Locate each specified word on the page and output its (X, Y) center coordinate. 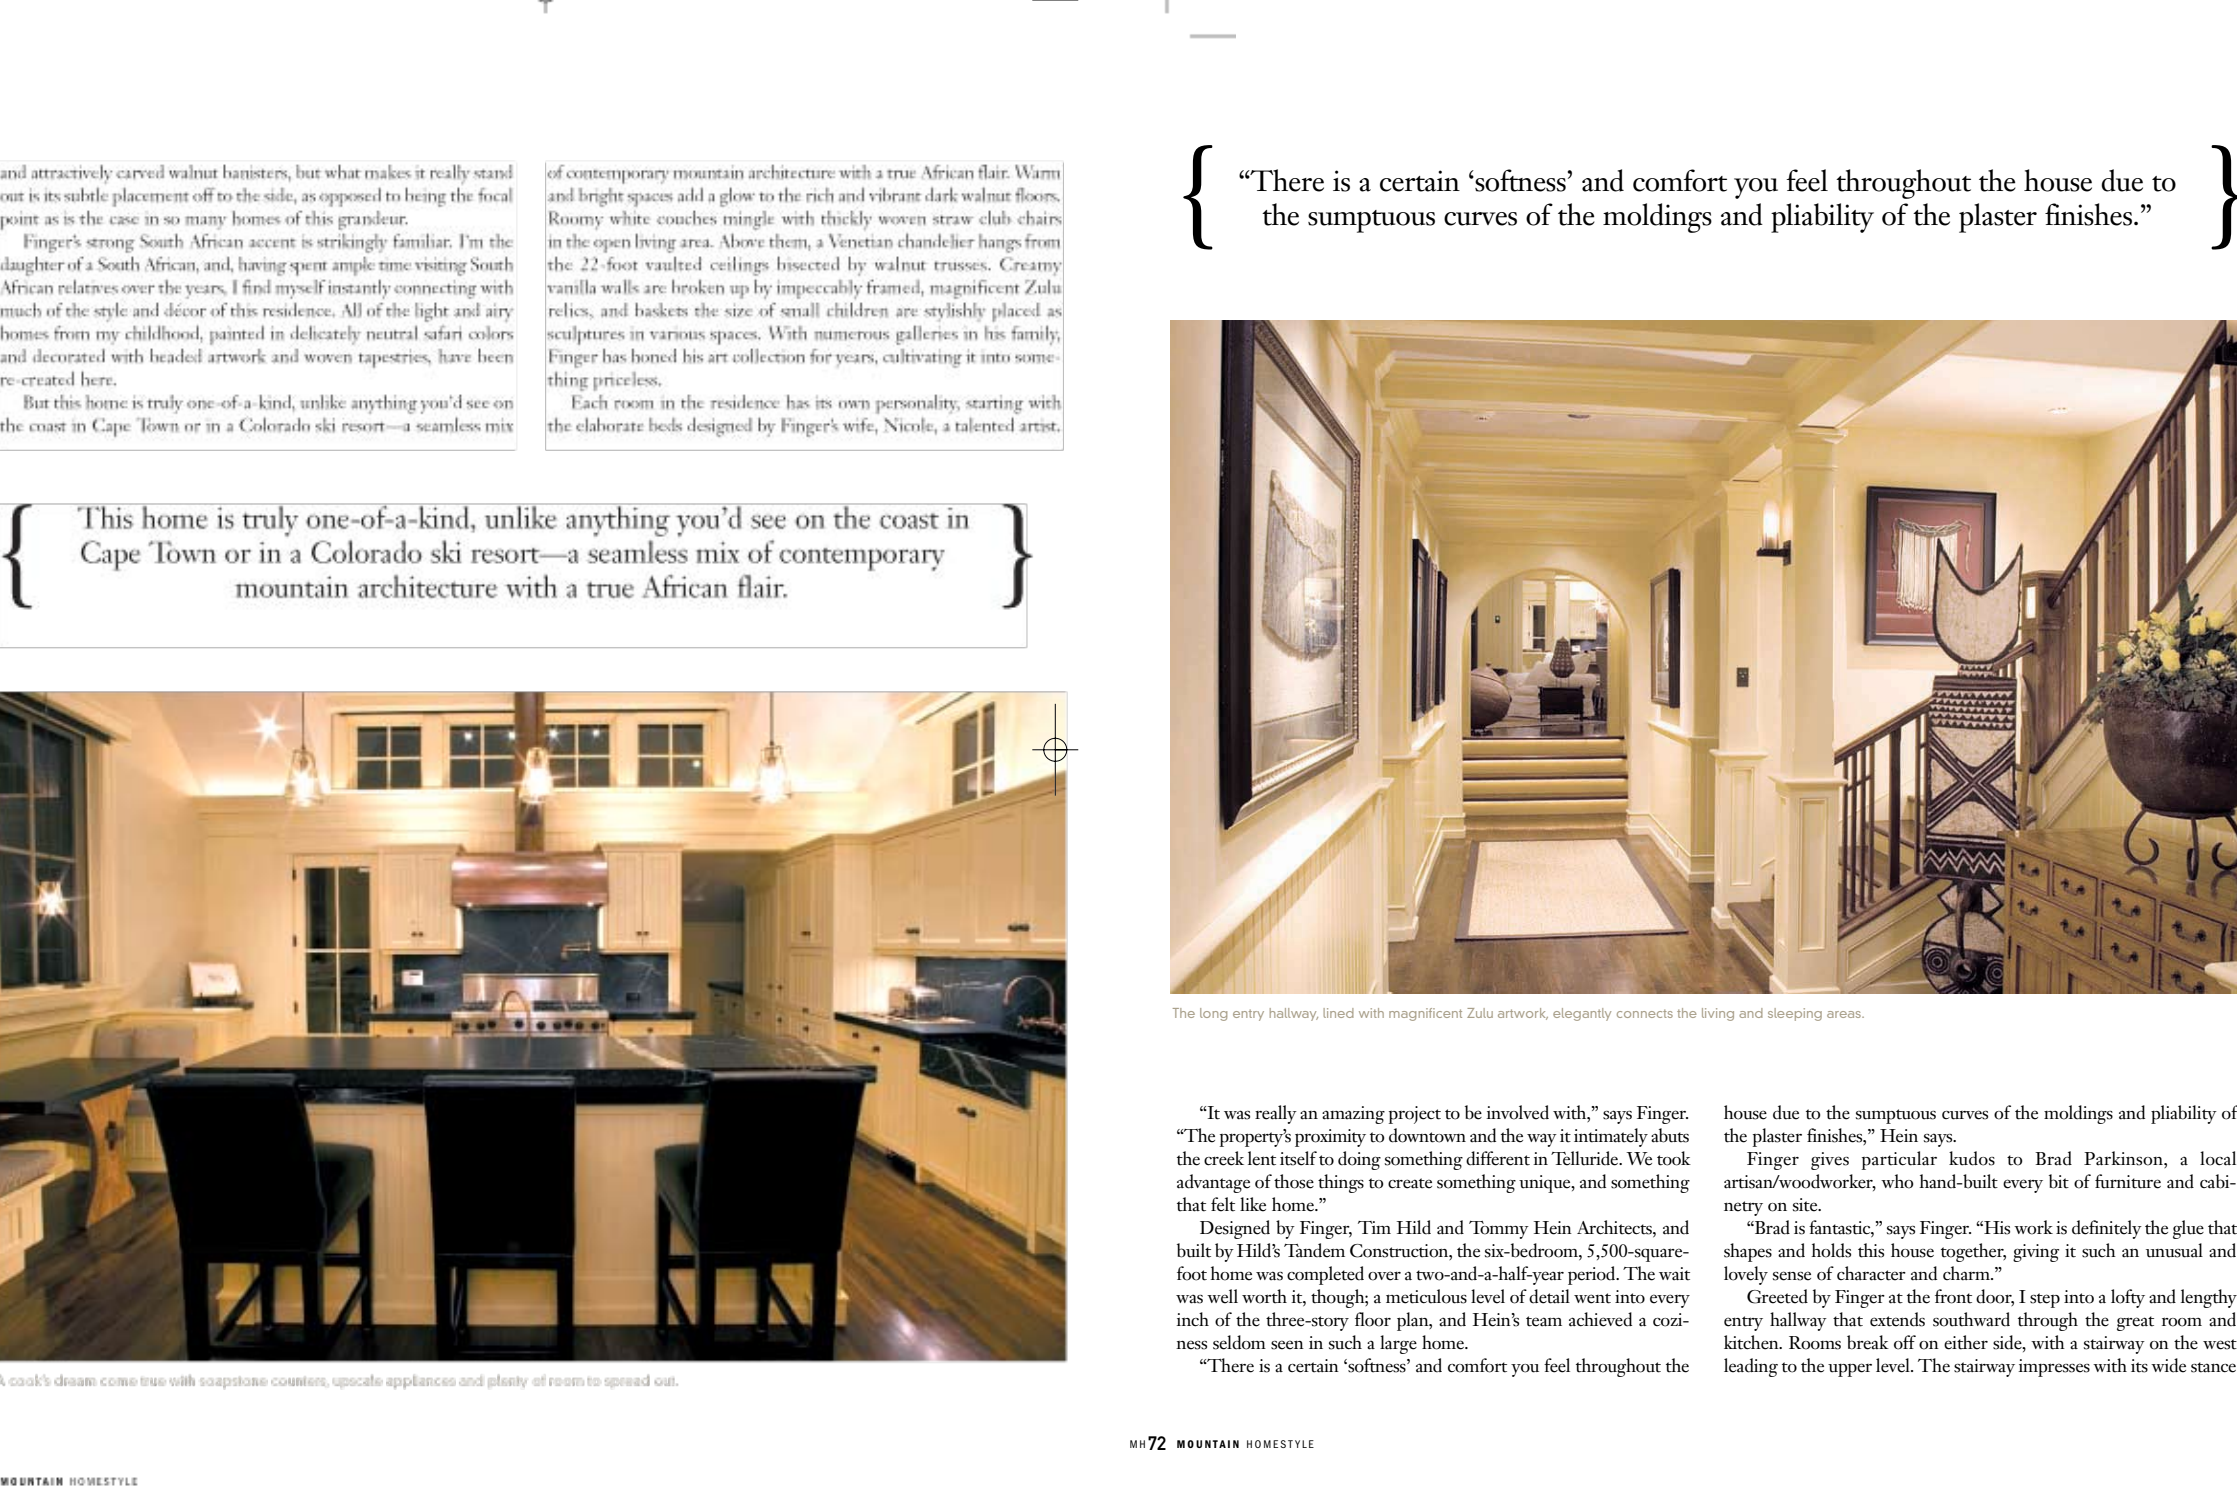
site (1806, 1205)
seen (1287, 1345)
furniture (2128, 1181)
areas (1845, 1014)
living (1718, 1014)
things (1341, 1183)
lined (1338, 1013)
